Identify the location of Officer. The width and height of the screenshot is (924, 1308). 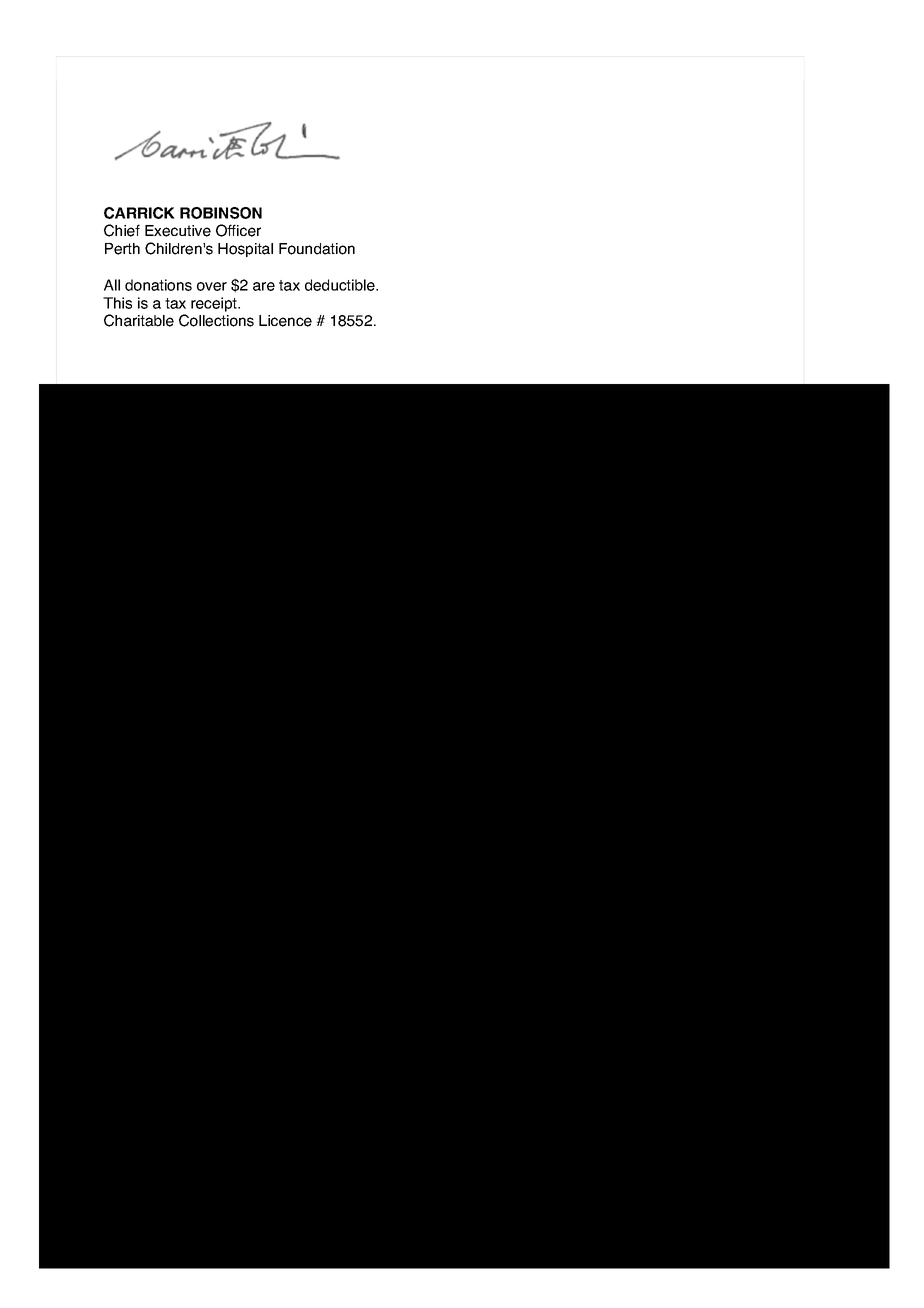
(238, 230).
